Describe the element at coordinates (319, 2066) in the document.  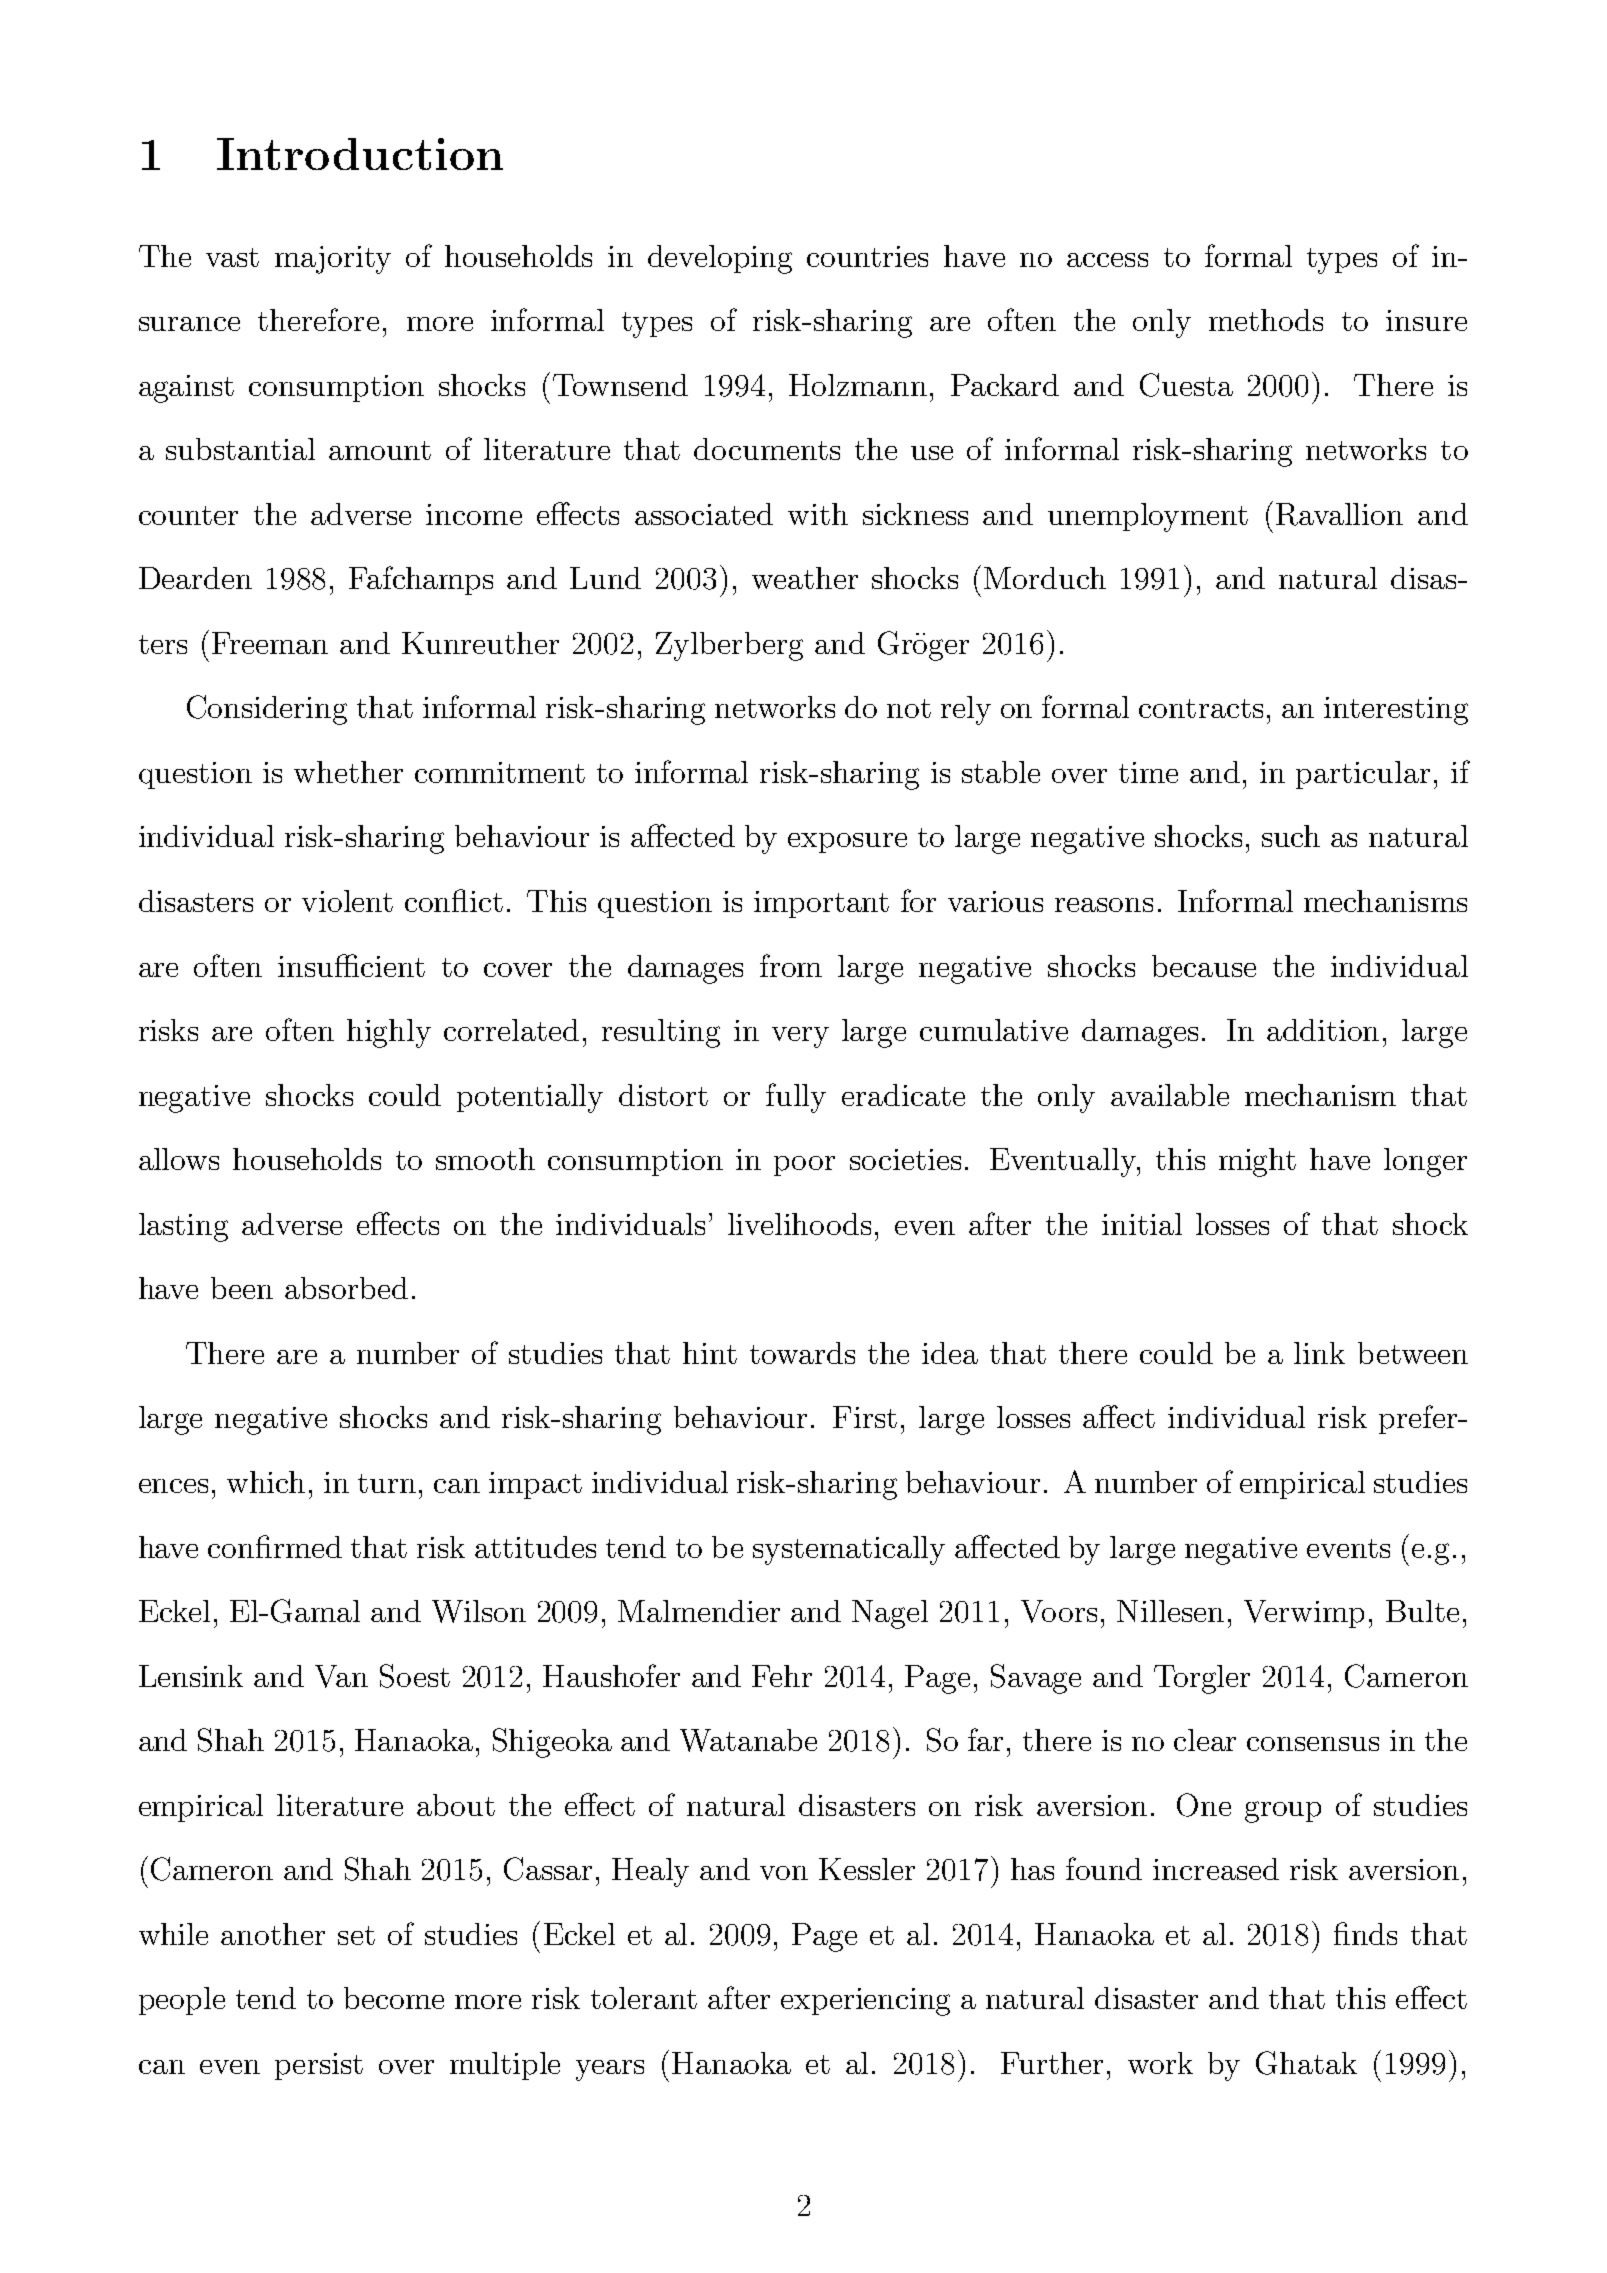
I see `persist` at that location.
